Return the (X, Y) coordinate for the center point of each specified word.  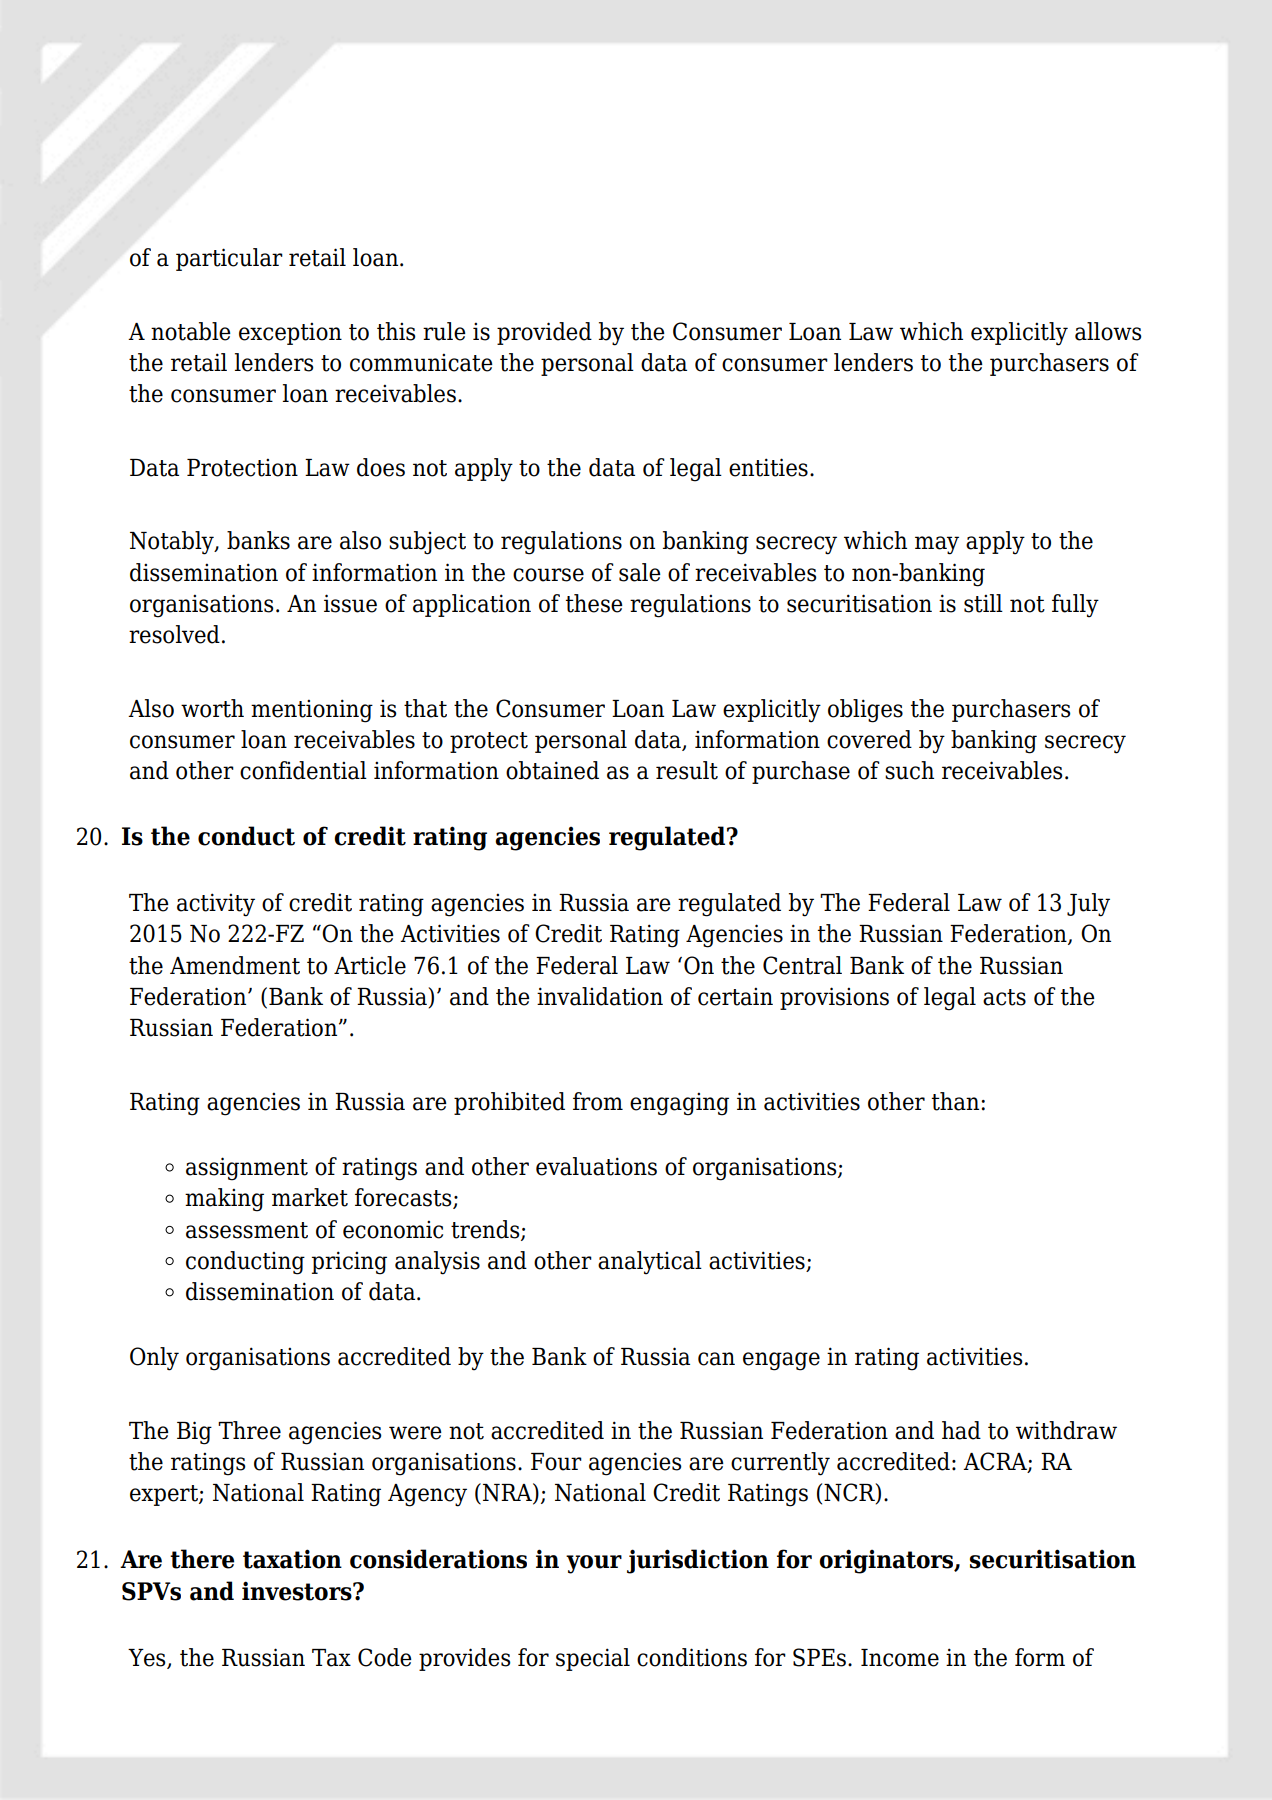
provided (544, 333)
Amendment (235, 965)
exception (290, 333)
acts (1004, 997)
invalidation (600, 996)
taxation (292, 1559)
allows (1108, 331)
